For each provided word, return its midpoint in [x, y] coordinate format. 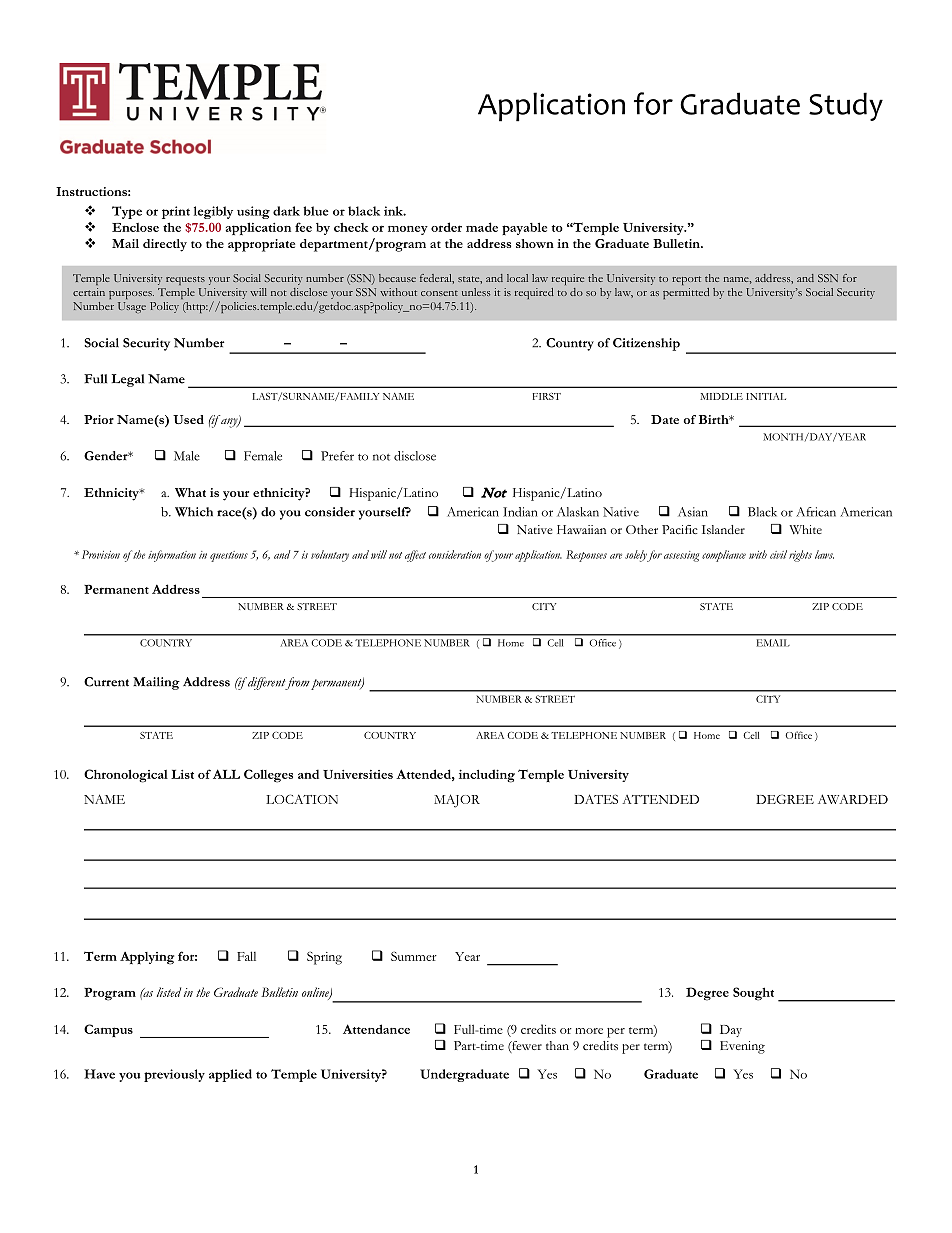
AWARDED [853, 799]
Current [106, 682]
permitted [686, 293]
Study [846, 106]
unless [476, 292]
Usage [132, 307]
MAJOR [457, 801]
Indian [520, 512]
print [176, 212]
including [487, 776]
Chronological [126, 776]
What [190, 492]
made [482, 227]
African [816, 512]
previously [174, 1075]
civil [778, 554]
